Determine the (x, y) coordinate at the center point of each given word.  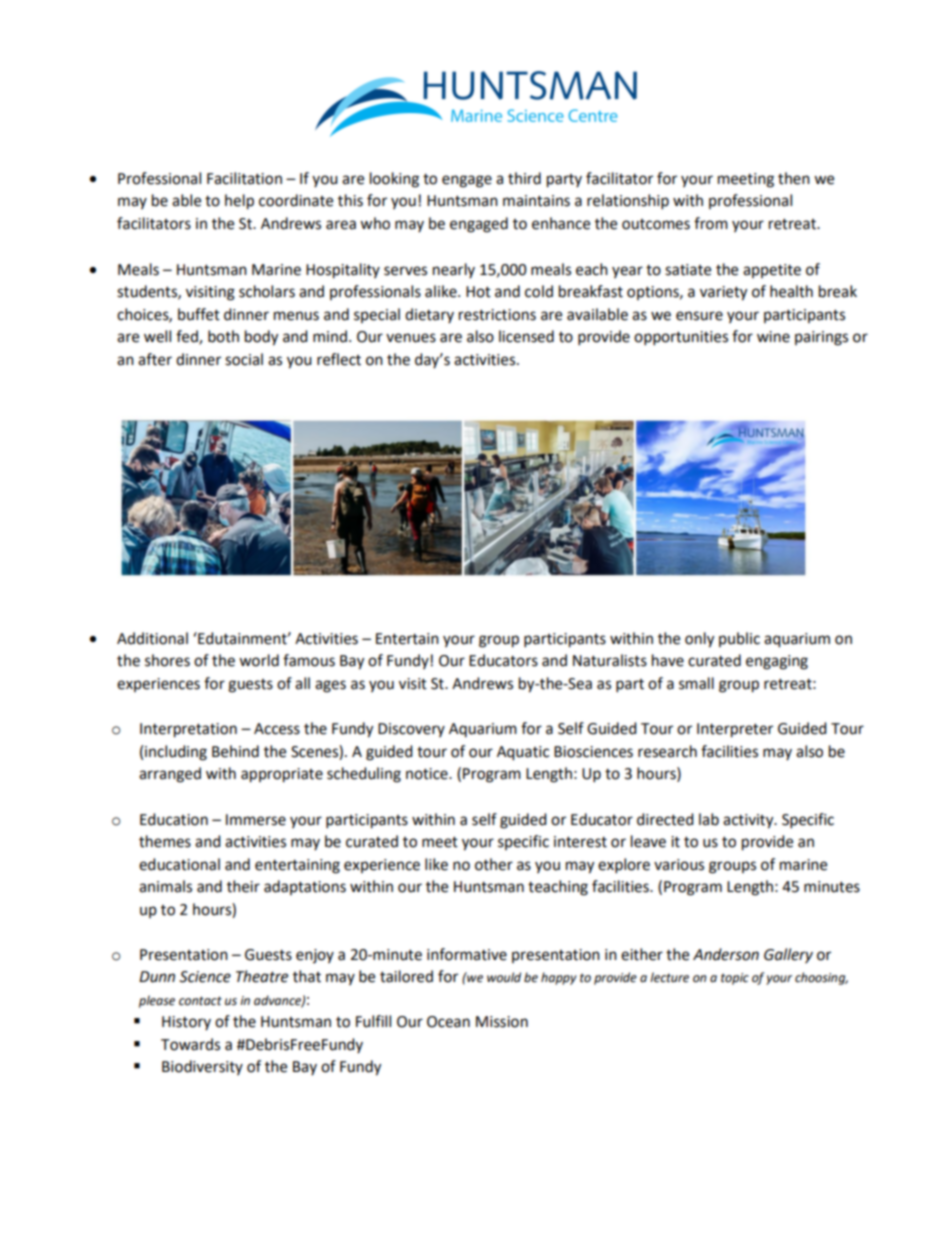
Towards (190, 1044)
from (711, 223)
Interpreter (735, 730)
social (244, 359)
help (239, 202)
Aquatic (523, 753)
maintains (536, 201)
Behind (235, 751)
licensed (526, 336)
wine (773, 337)
